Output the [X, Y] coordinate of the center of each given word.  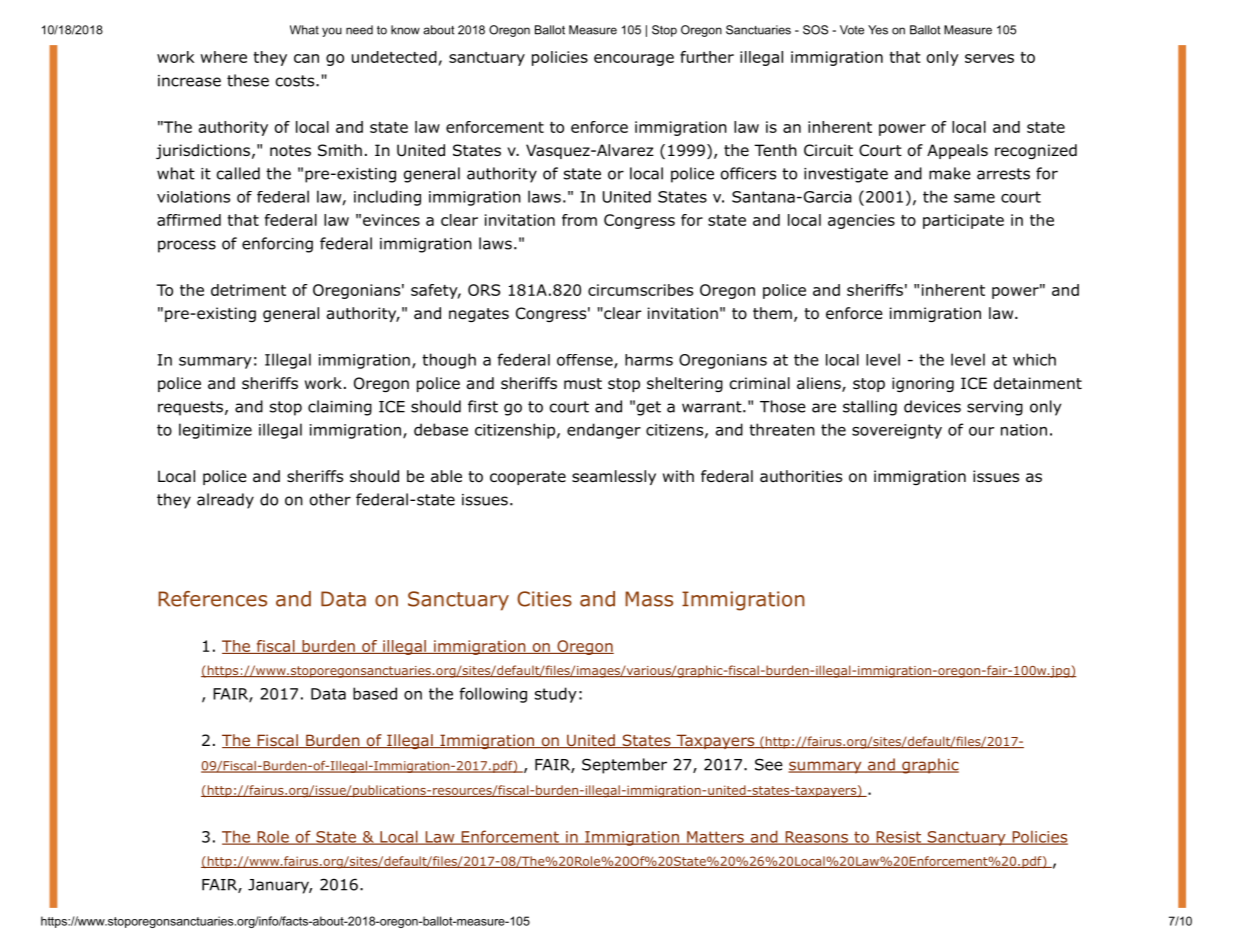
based [375, 693]
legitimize [215, 431]
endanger [604, 431]
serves [989, 58]
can [306, 58]
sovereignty [897, 431]
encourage [634, 60]
